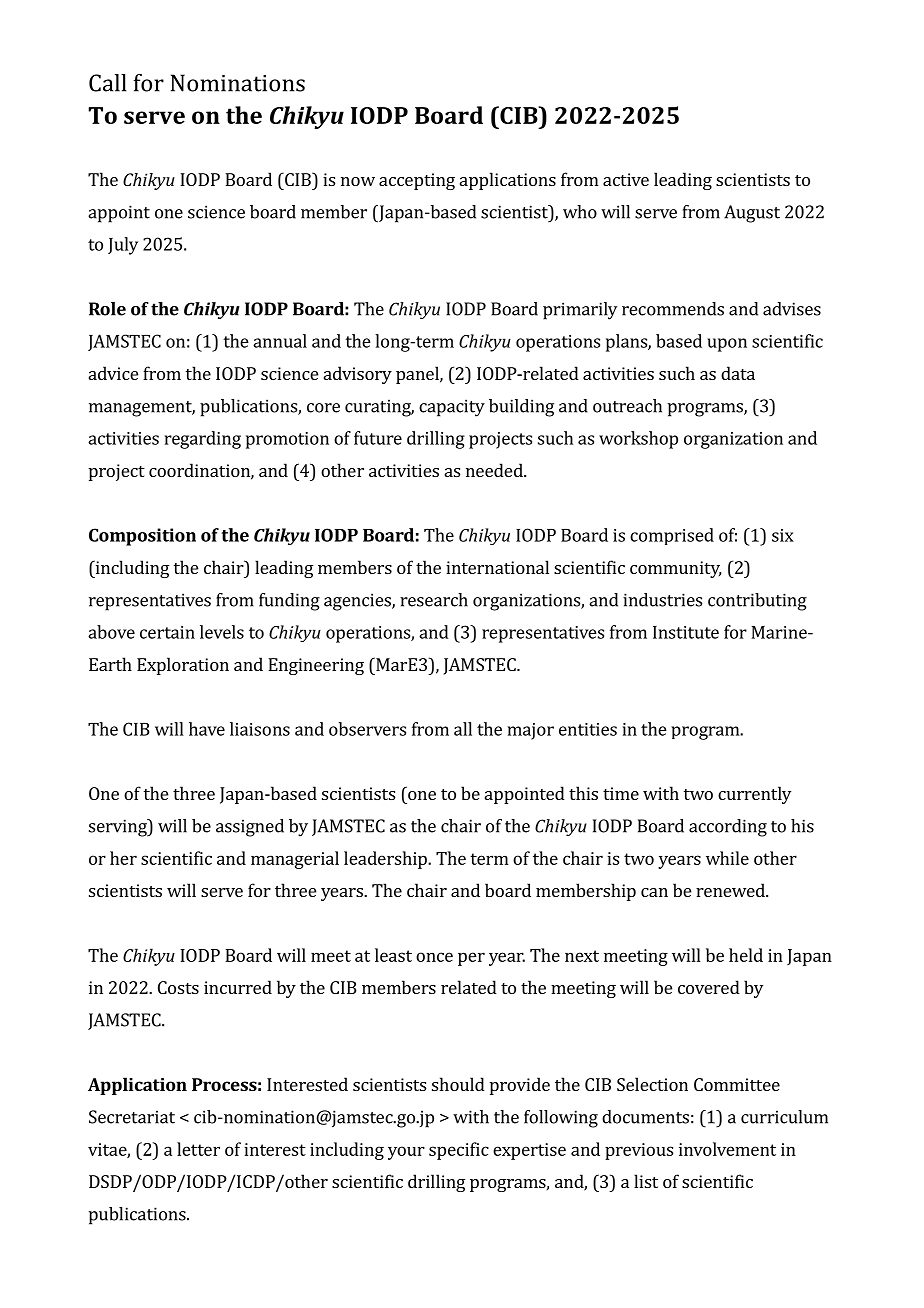 This image has height=1308, width=924. What do you see at coordinates (459, 1151) in the image?
I see `specific` at bounding box center [459, 1151].
